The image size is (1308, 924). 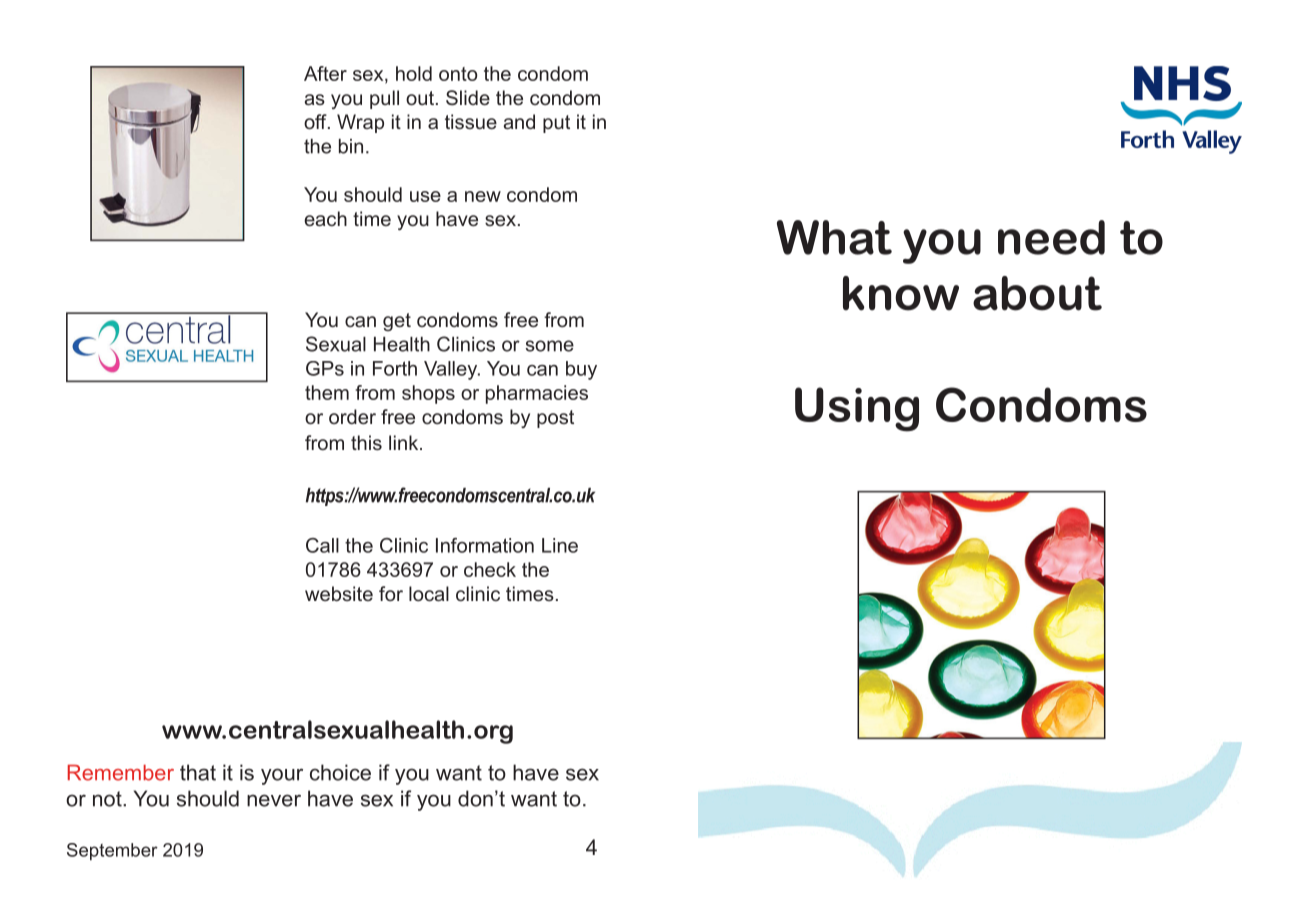 I want to click on new, so click(x=483, y=196).
